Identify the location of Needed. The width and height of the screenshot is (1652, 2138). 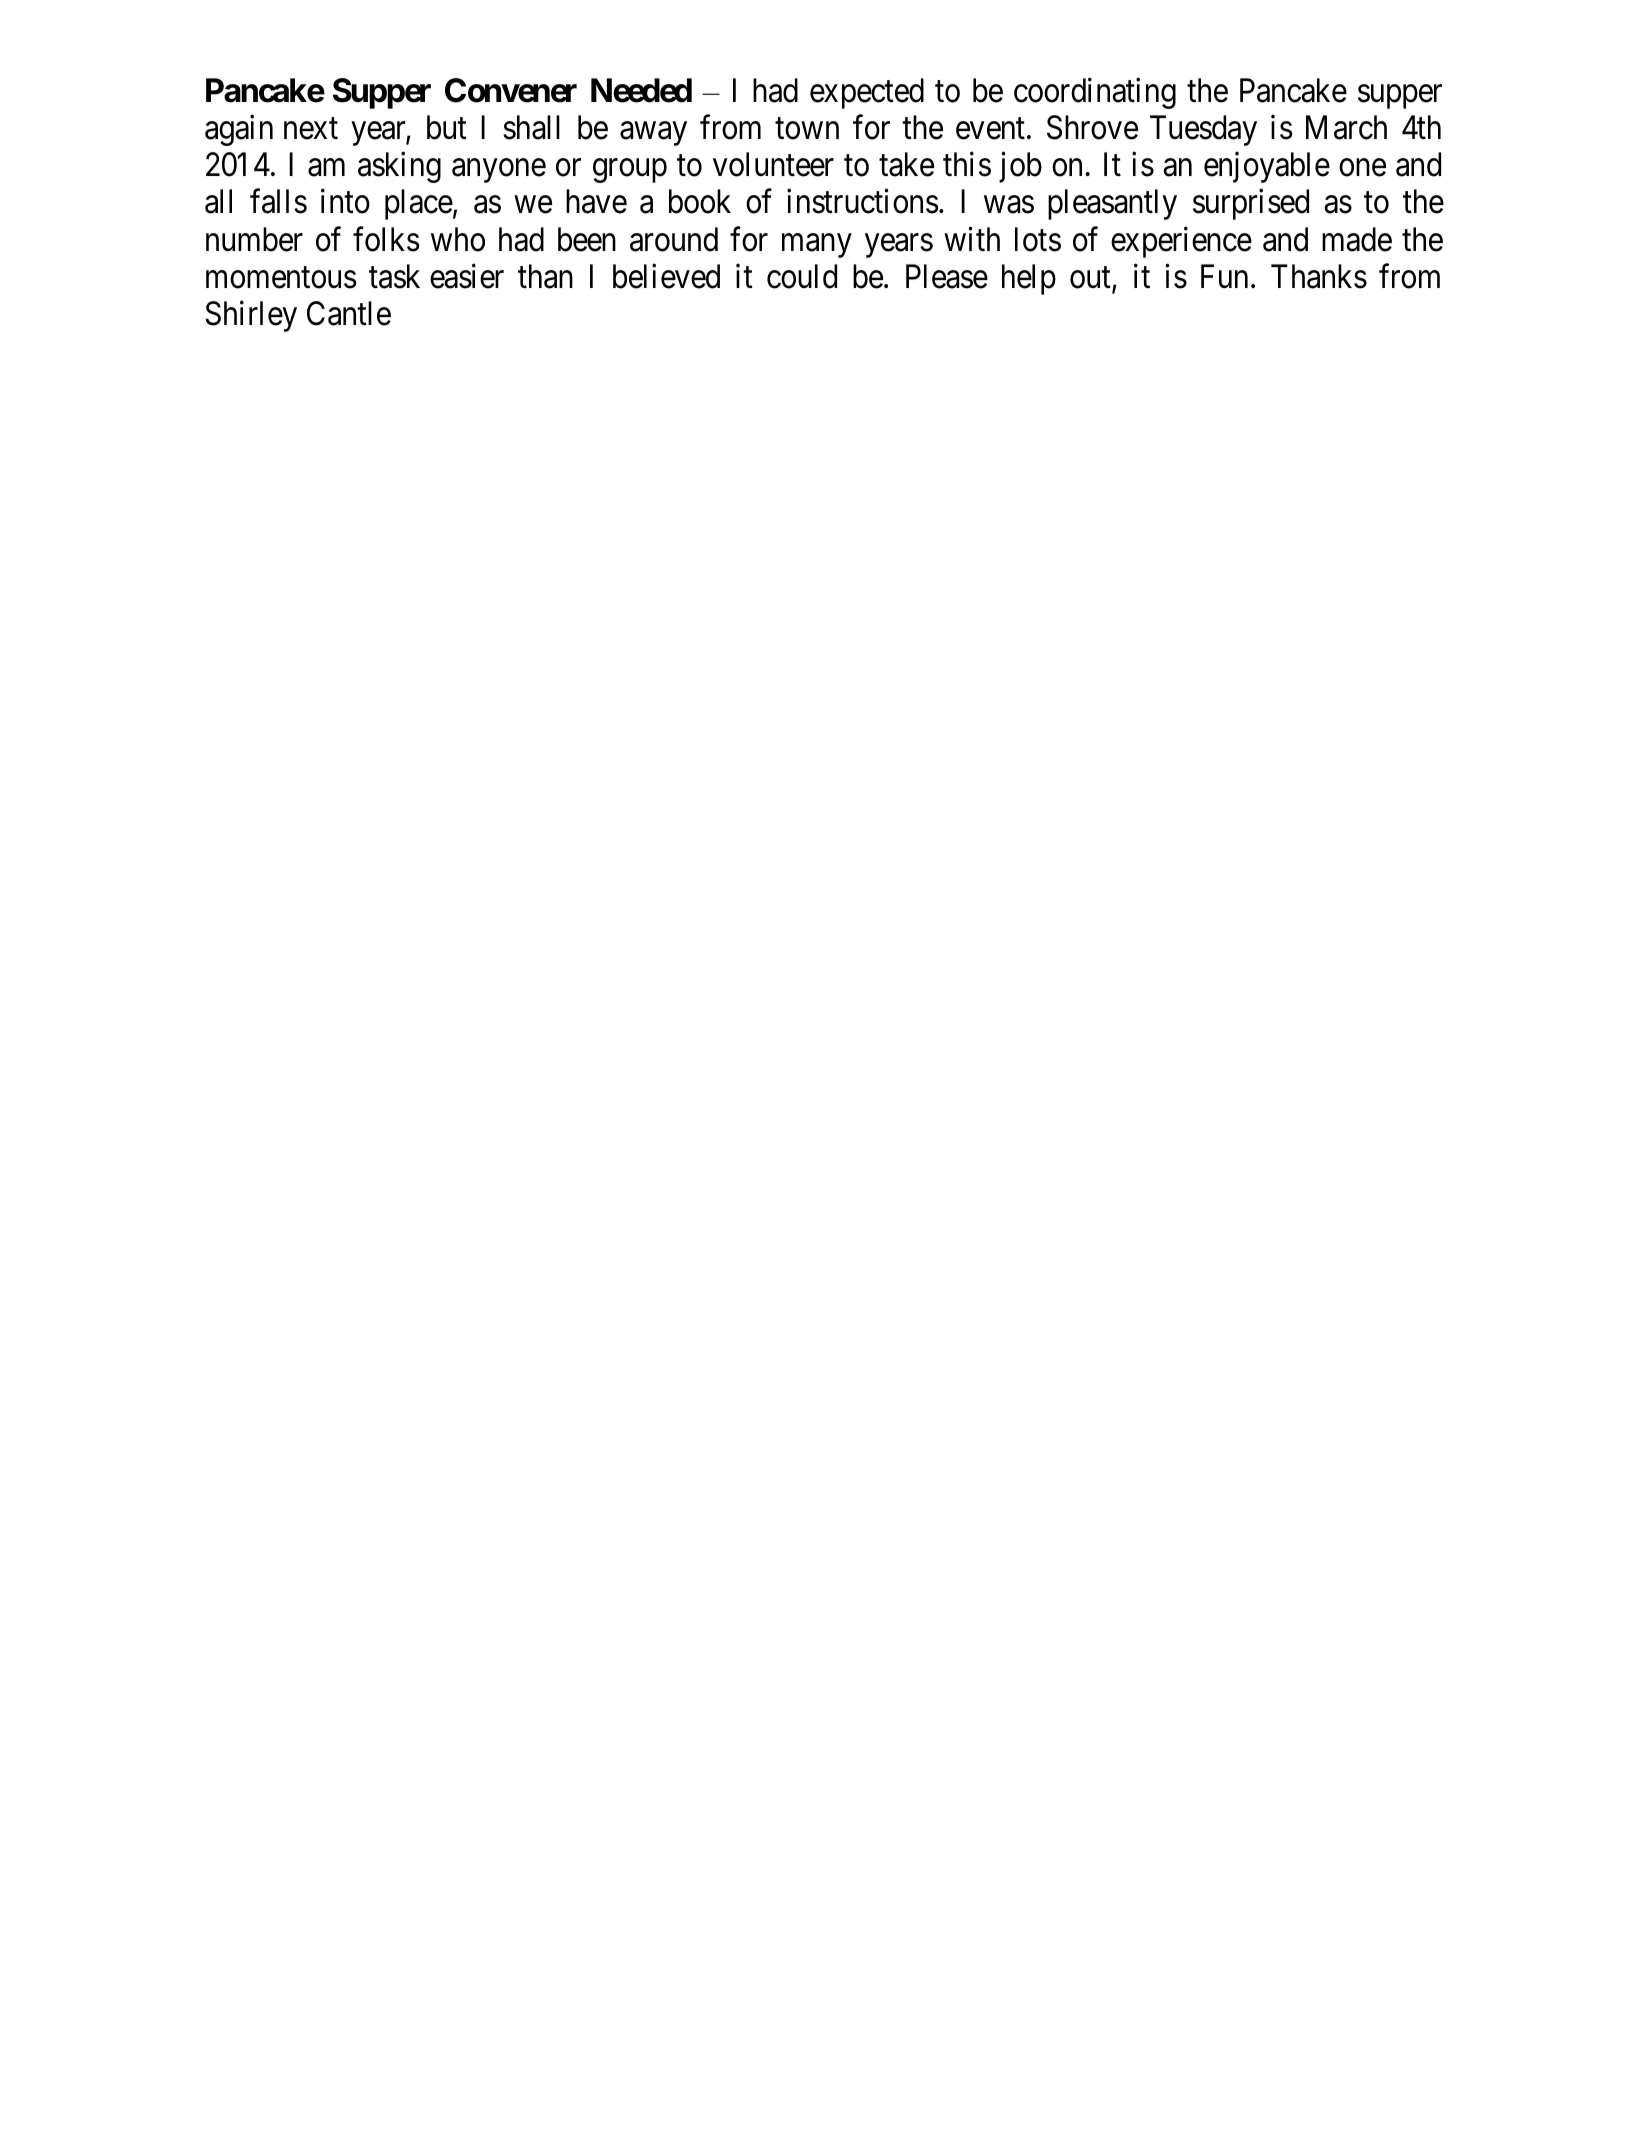
(641, 90).
